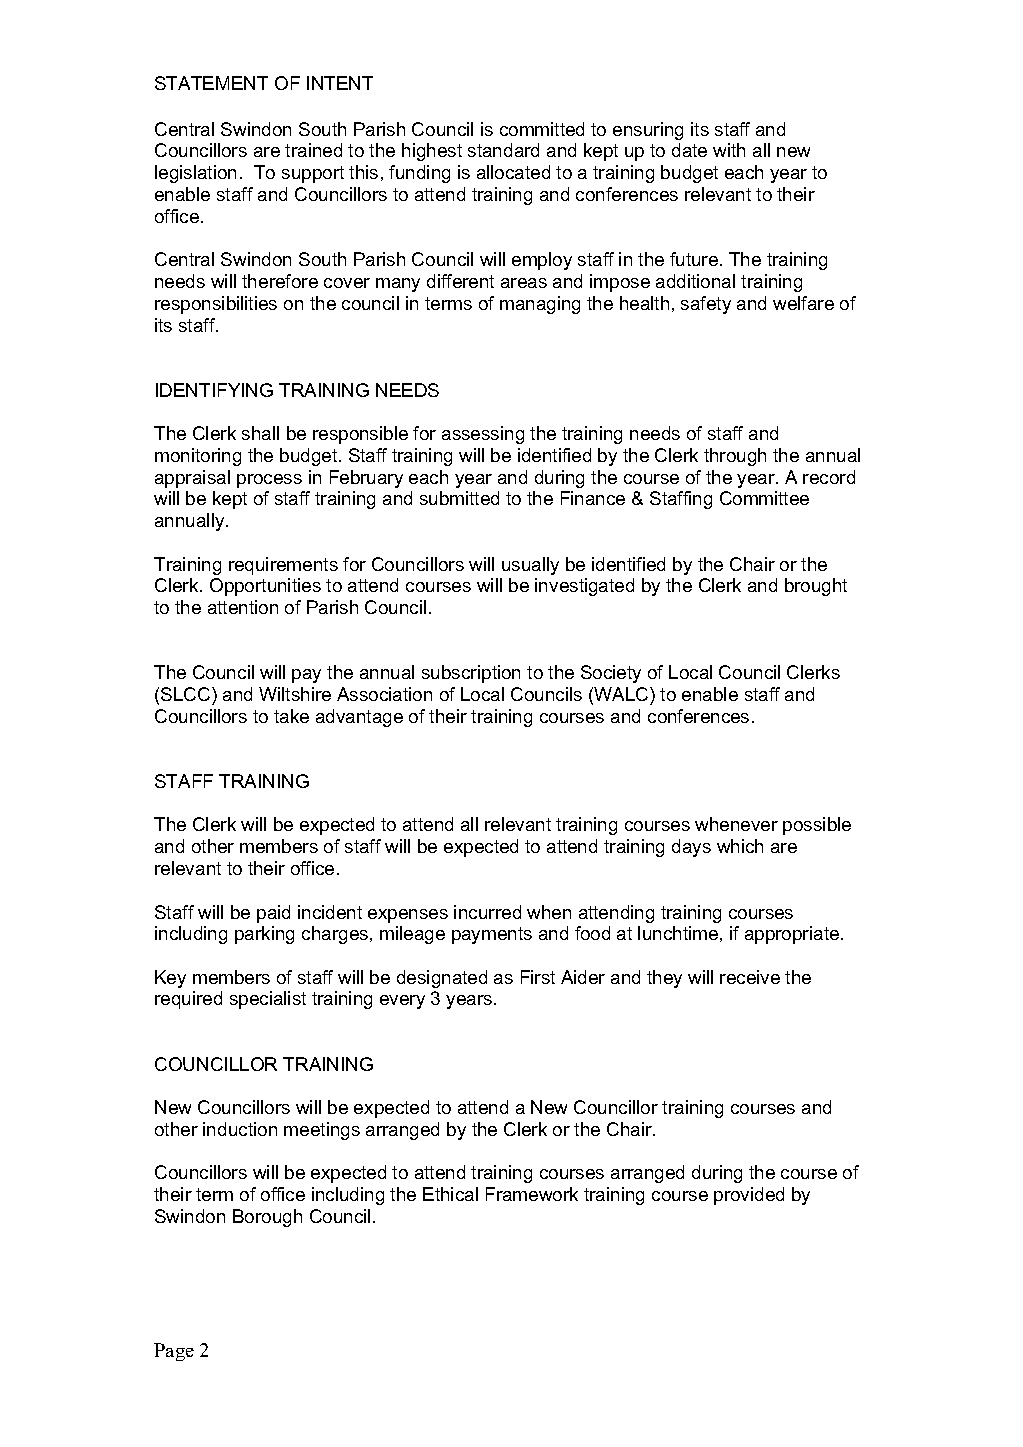 The width and height of the document is (1023, 1447). What do you see at coordinates (532, 1194) in the document?
I see `Framework` at bounding box center [532, 1194].
